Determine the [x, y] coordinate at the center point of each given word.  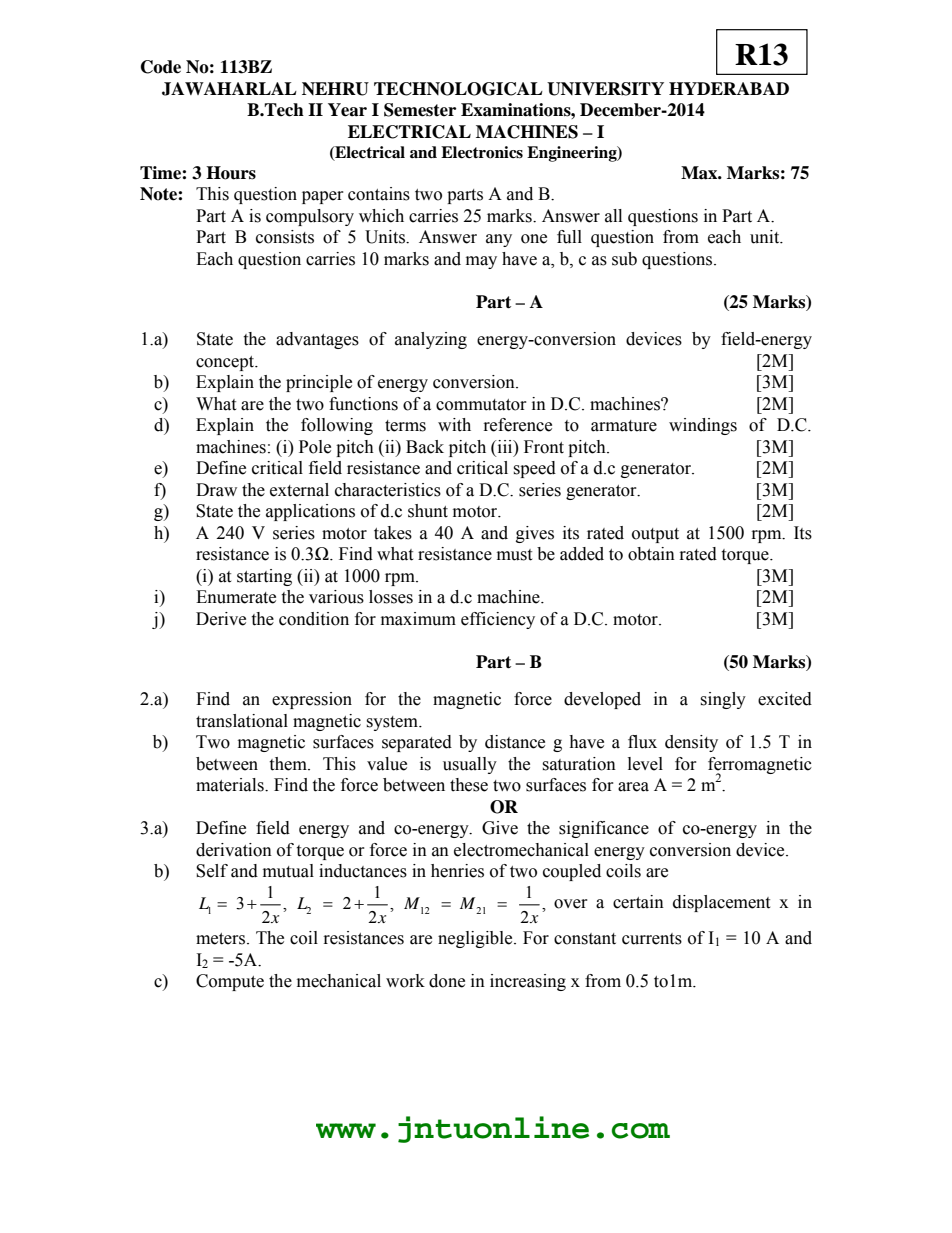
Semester [420, 110]
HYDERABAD [729, 88]
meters [220, 939]
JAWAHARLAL [229, 89]
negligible [476, 939]
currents [652, 939]
